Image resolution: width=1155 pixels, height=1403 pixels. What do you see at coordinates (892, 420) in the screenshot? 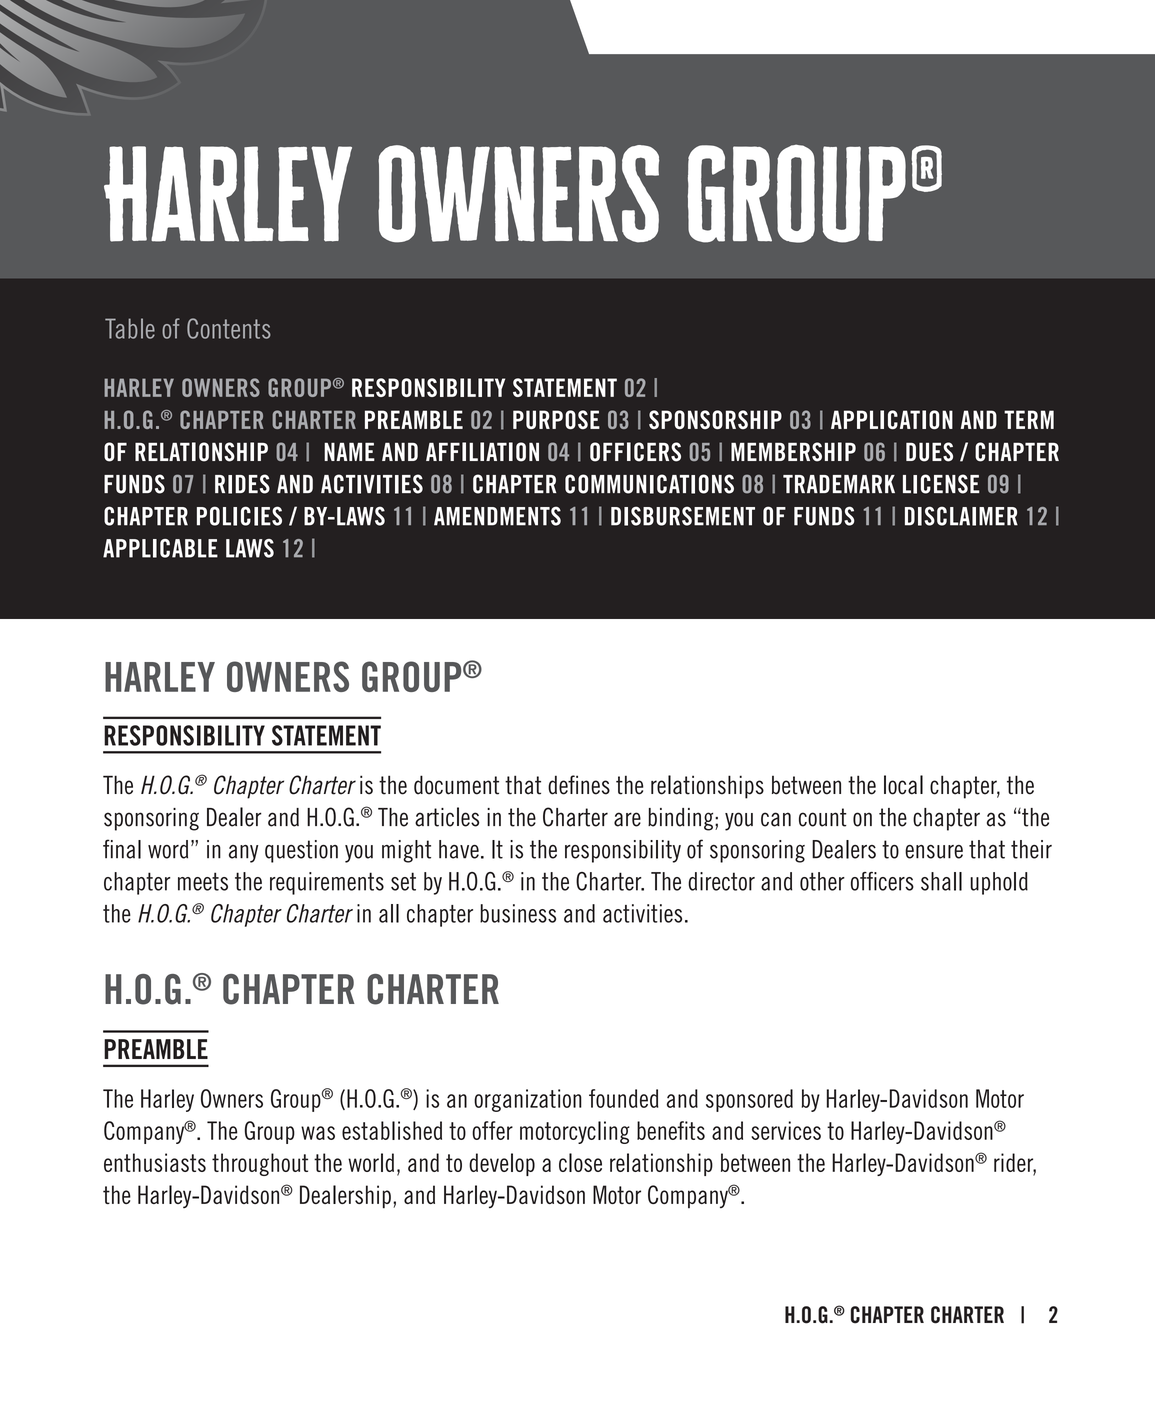
I see `APPLICATION` at bounding box center [892, 420].
